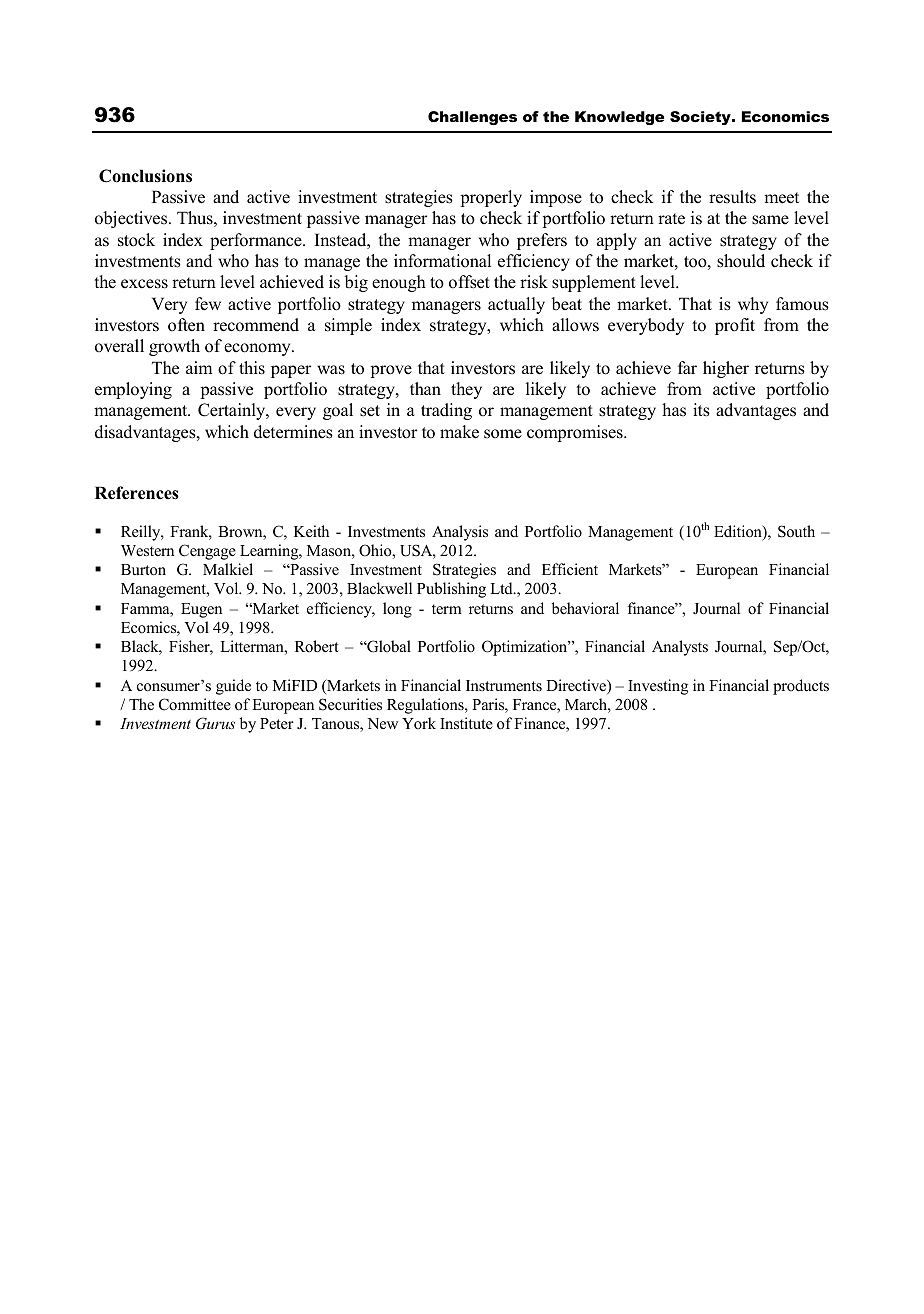  What do you see at coordinates (426, 706) in the image?
I see `Regulations` at bounding box center [426, 706].
